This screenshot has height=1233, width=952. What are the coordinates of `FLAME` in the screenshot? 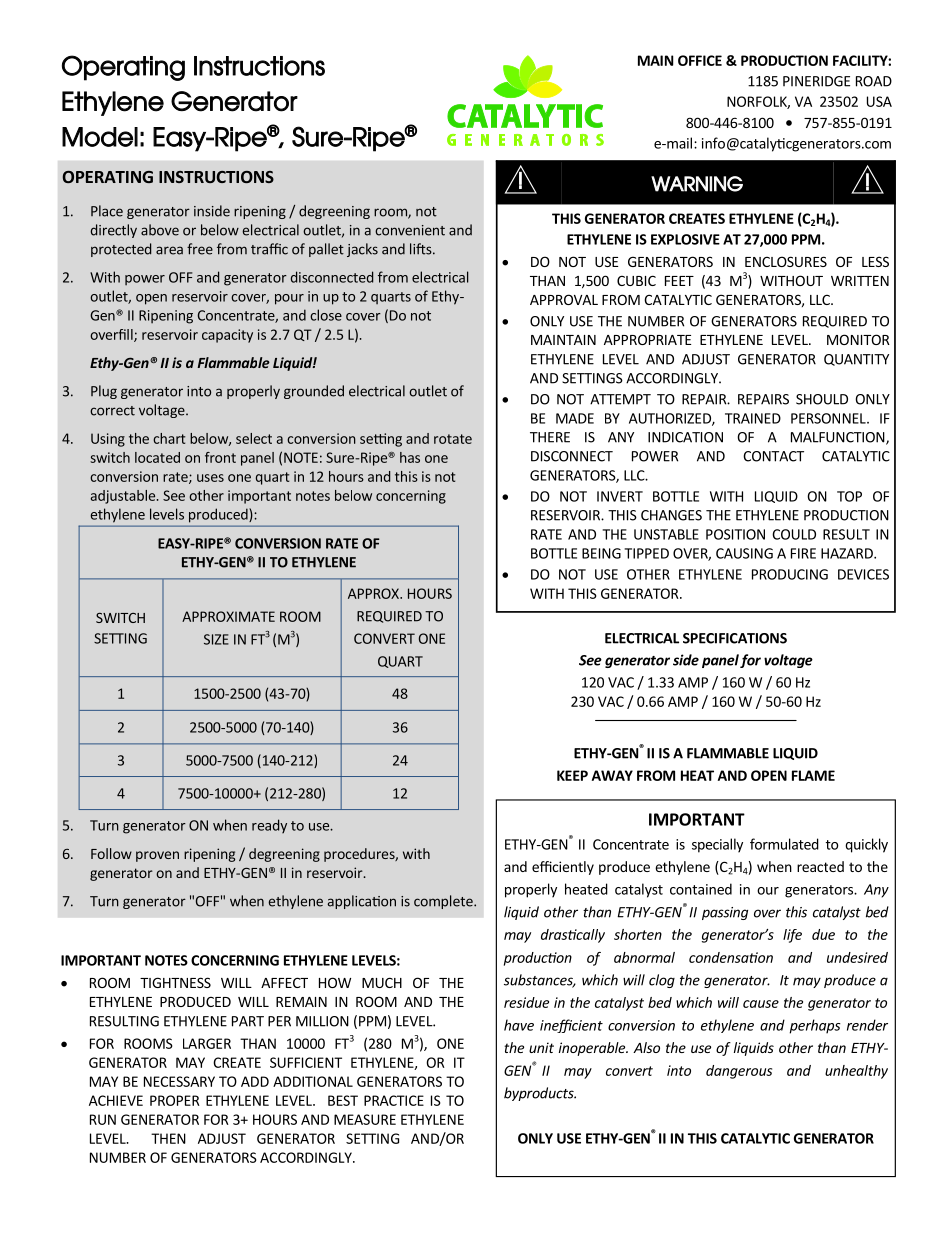 It's located at (813, 775).
